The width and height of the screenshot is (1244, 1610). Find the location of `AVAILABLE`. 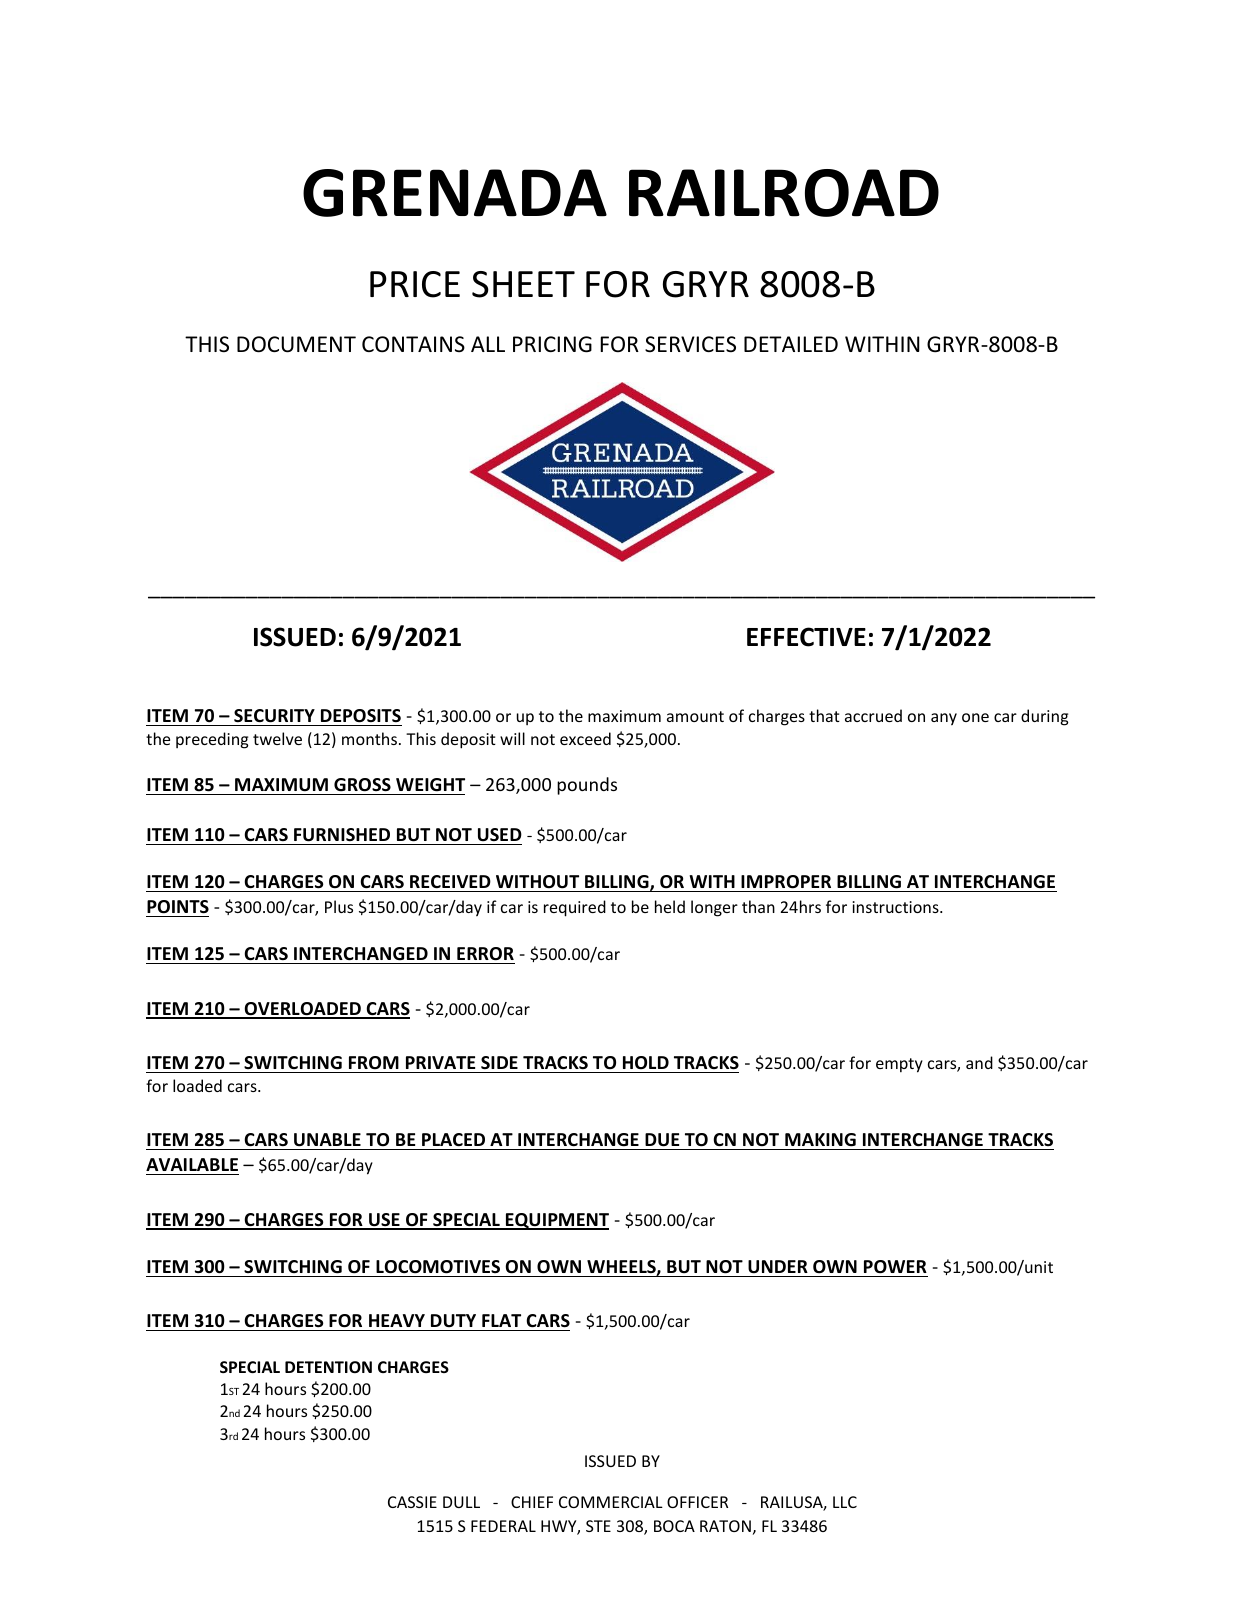

AVAILABLE is located at coordinates (192, 1164).
